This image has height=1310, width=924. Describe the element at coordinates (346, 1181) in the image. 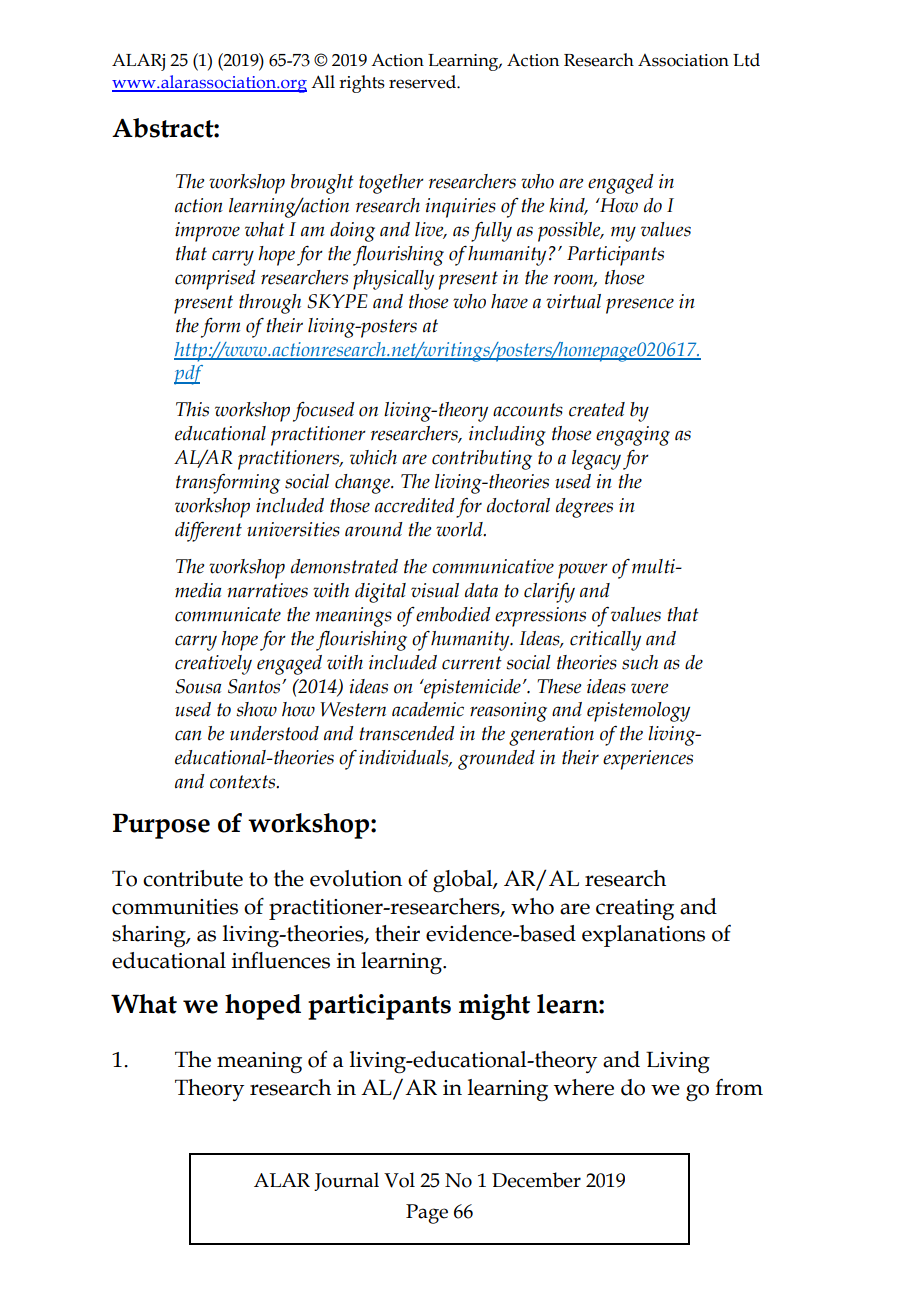

I see `Journal` at that location.
